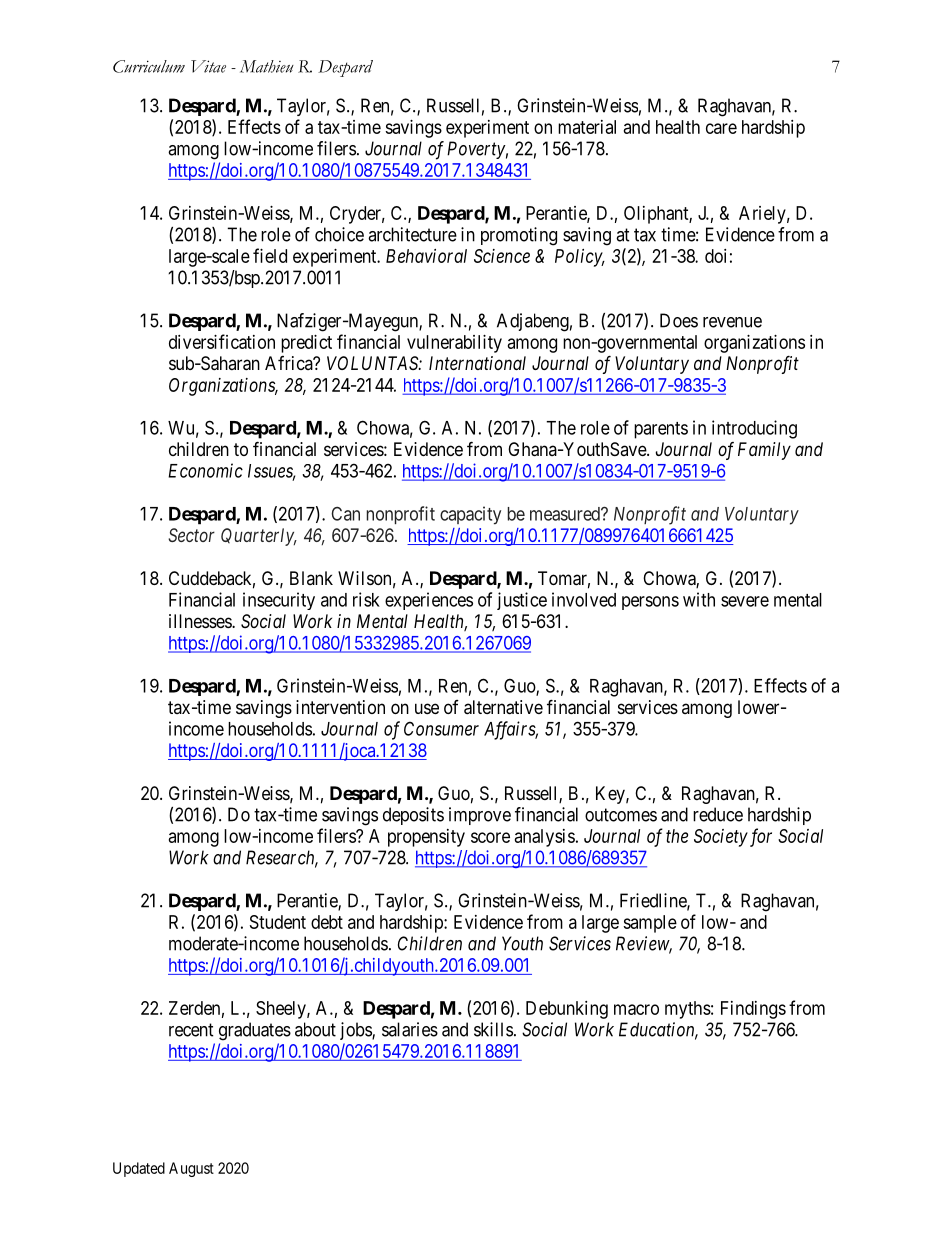  What do you see at coordinates (201, 621) in the screenshot?
I see `illnesses` at bounding box center [201, 621].
